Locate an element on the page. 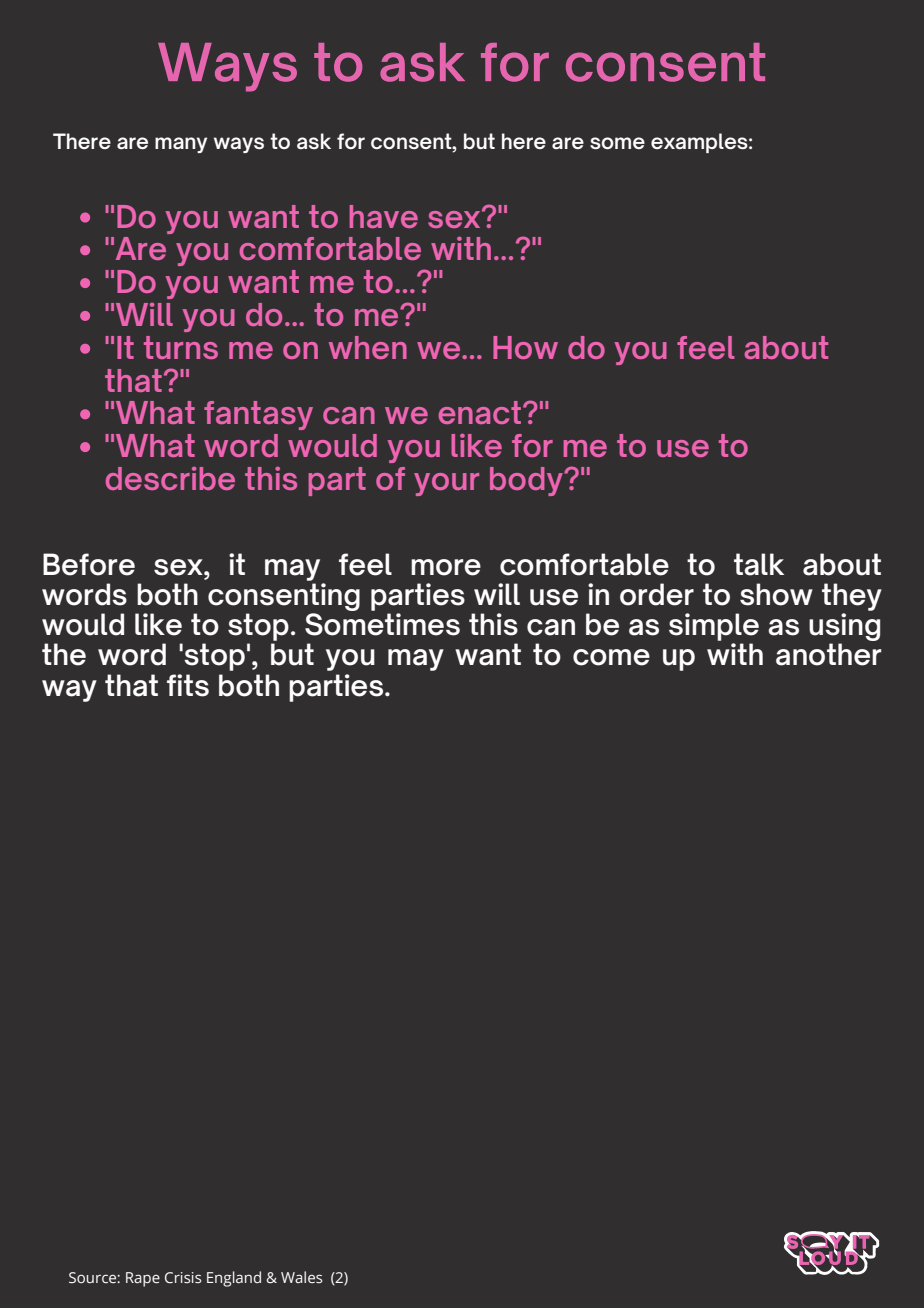 This page has width=924, height=1308. fits is located at coordinates (188, 685).
